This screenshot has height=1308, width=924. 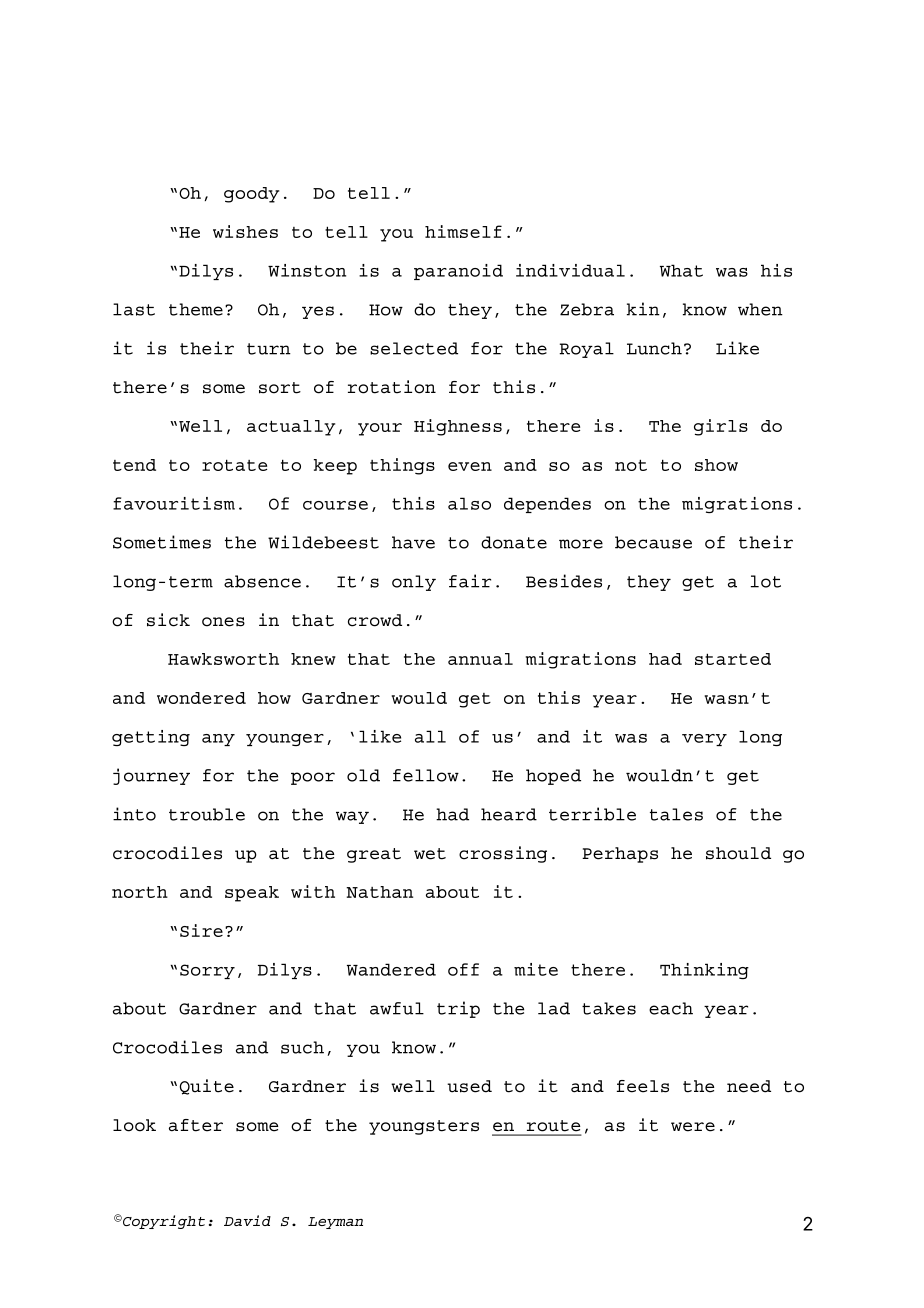 I want to click on What, so click(x=681, y=270).
